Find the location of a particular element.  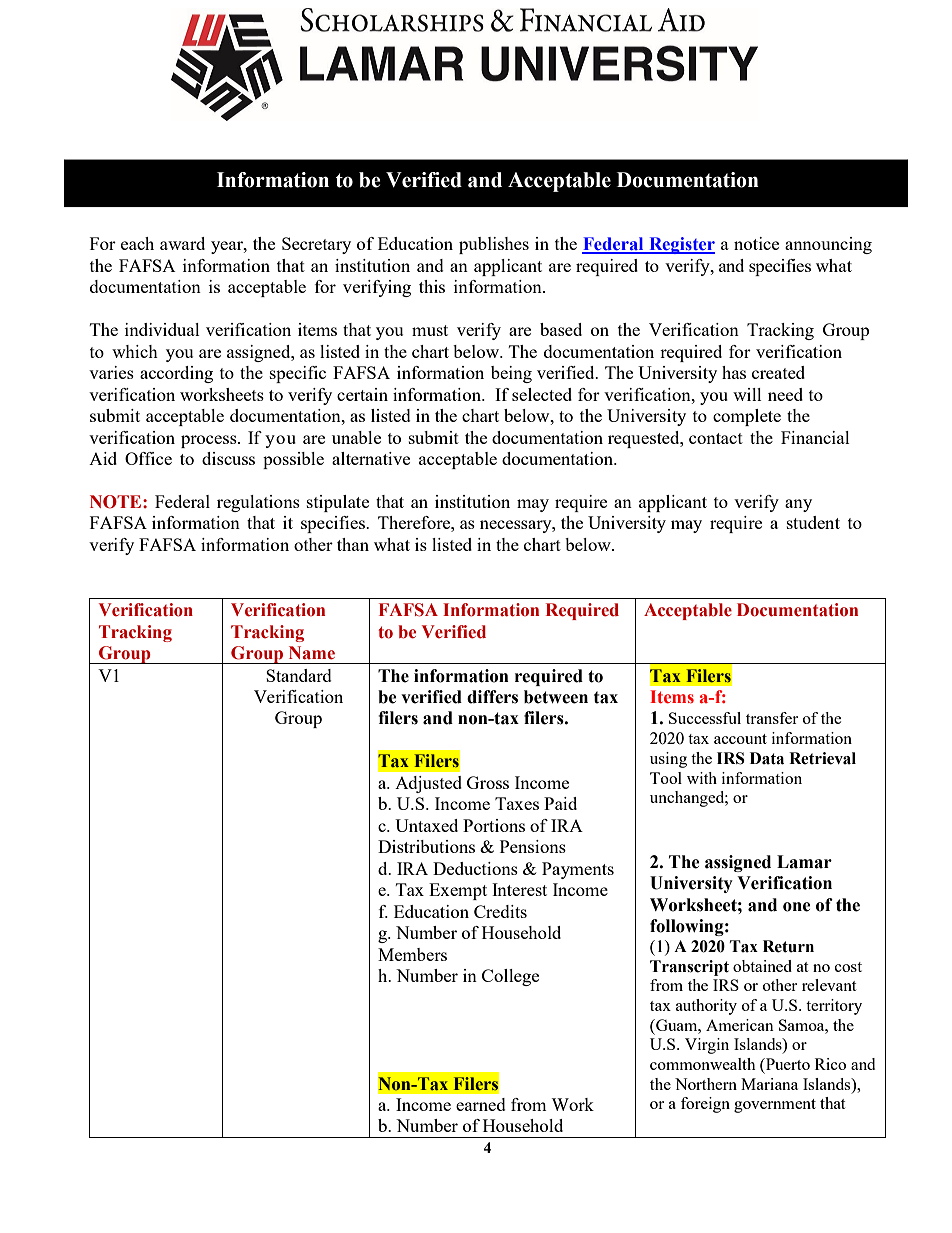

College is located at coordinates (510, 977).
